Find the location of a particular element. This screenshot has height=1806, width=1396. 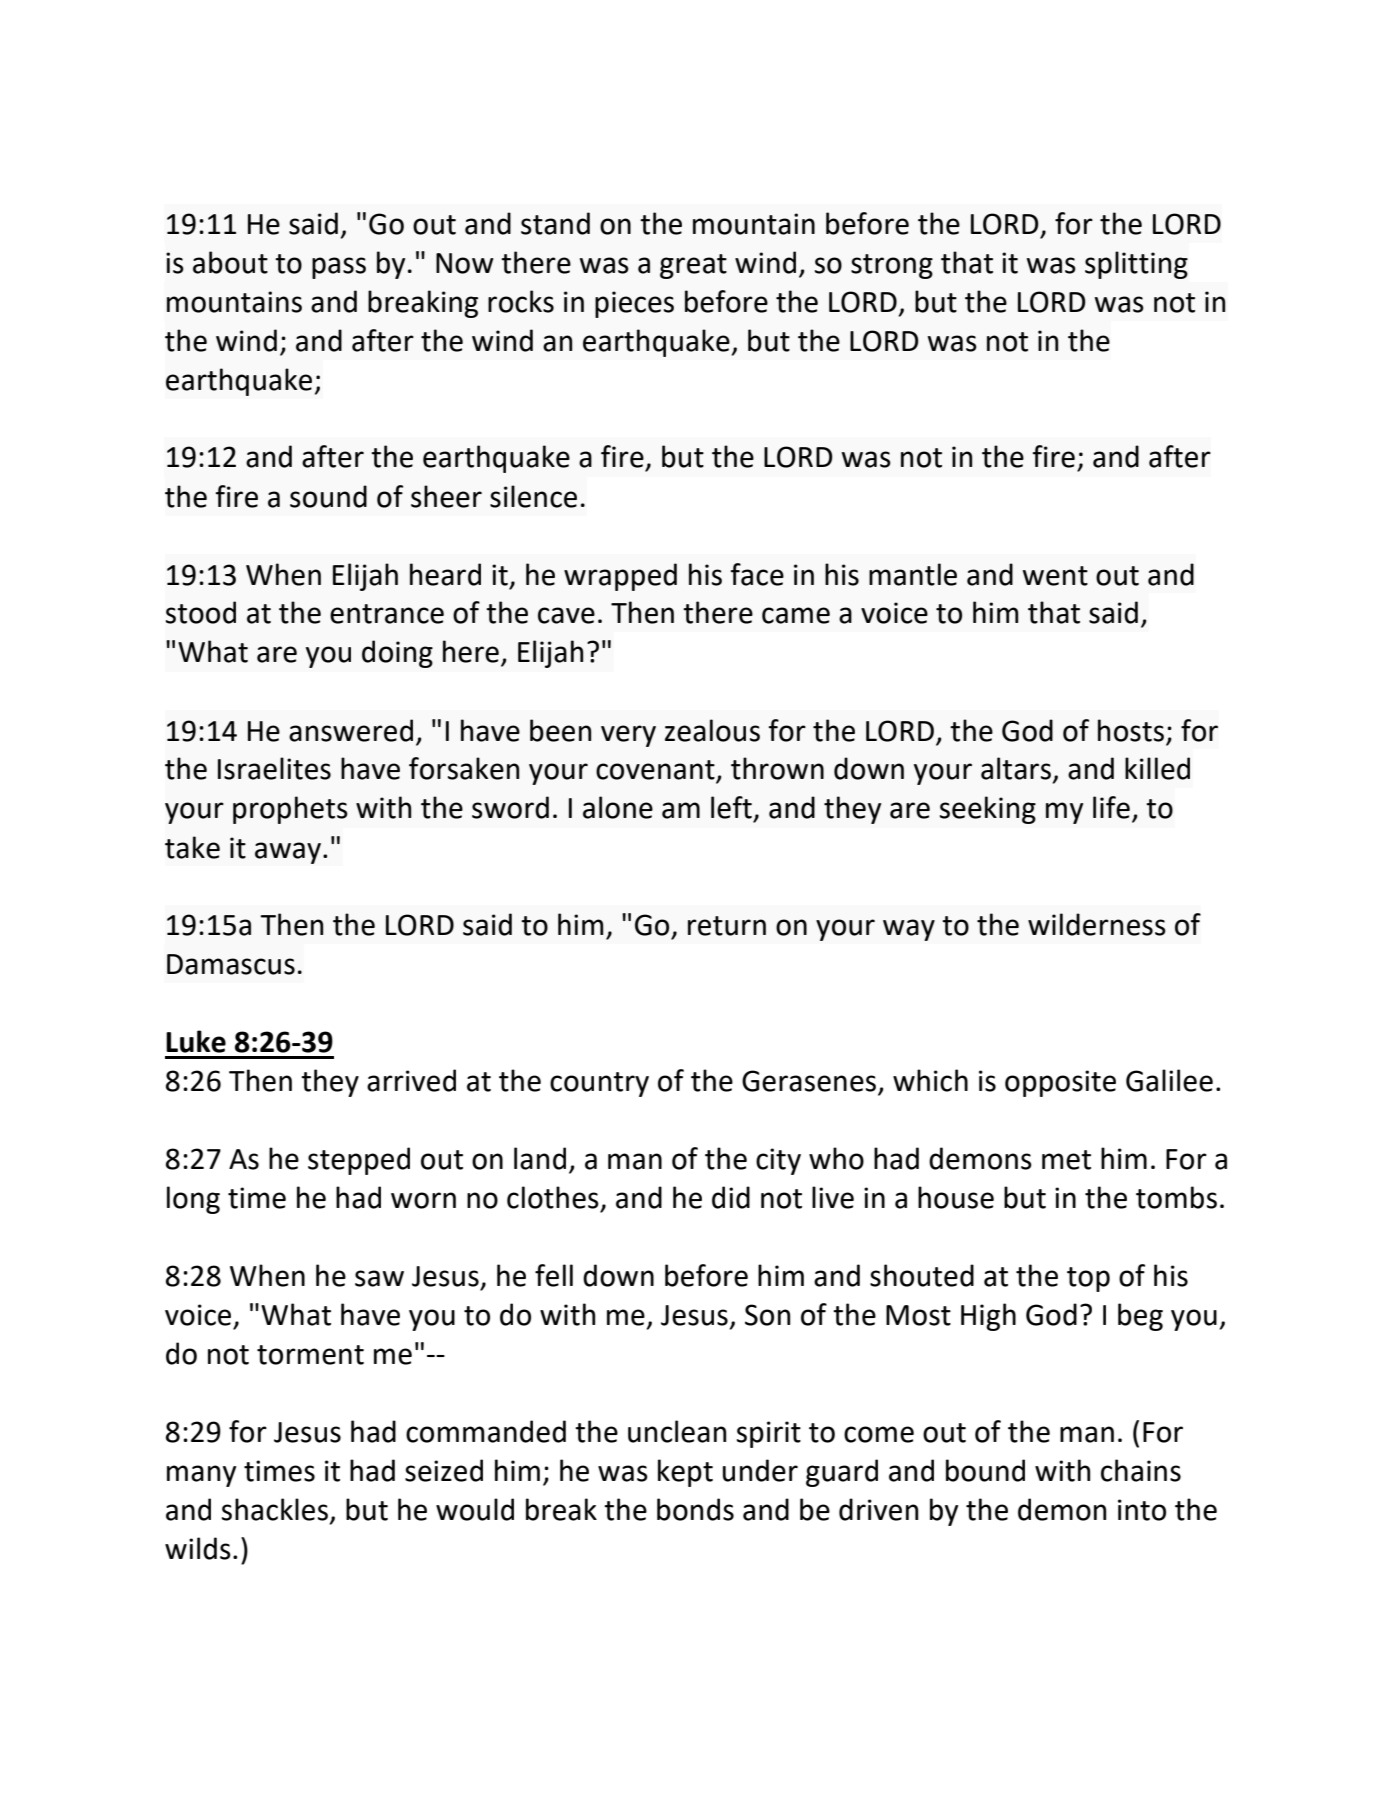

arrived is located at coordinates (411, 1080).
